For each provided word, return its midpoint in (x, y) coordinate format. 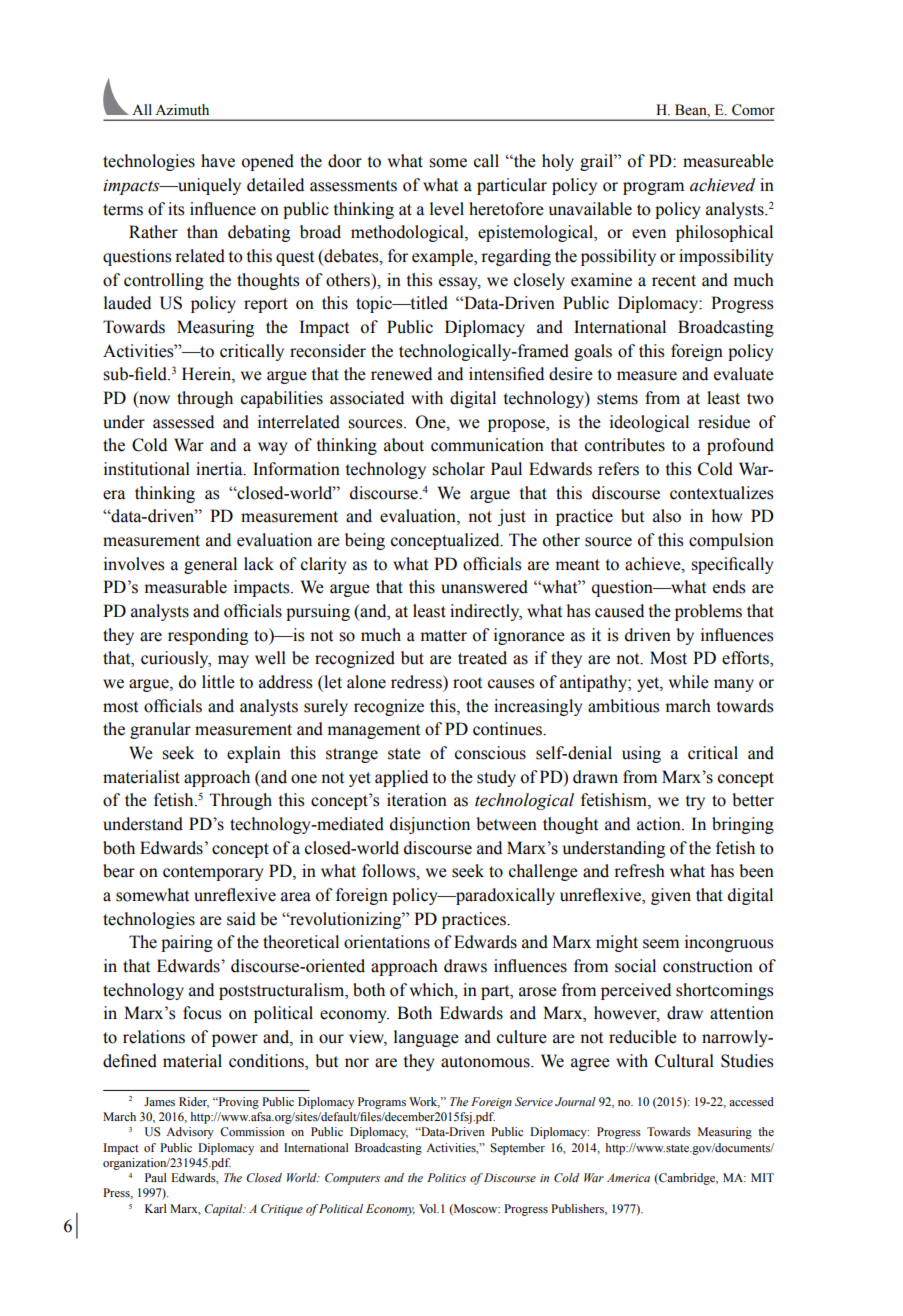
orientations (387, 942)
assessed (183, 422)
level (447, 209)
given (671, 896)
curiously (176, 659)
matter (444, 636)
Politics (446, 1177)
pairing (187, 943)
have (218, 161)
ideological (649, 423)
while (689, 682)
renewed (401, 374)
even (649, 234)
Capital (224, 1210)
